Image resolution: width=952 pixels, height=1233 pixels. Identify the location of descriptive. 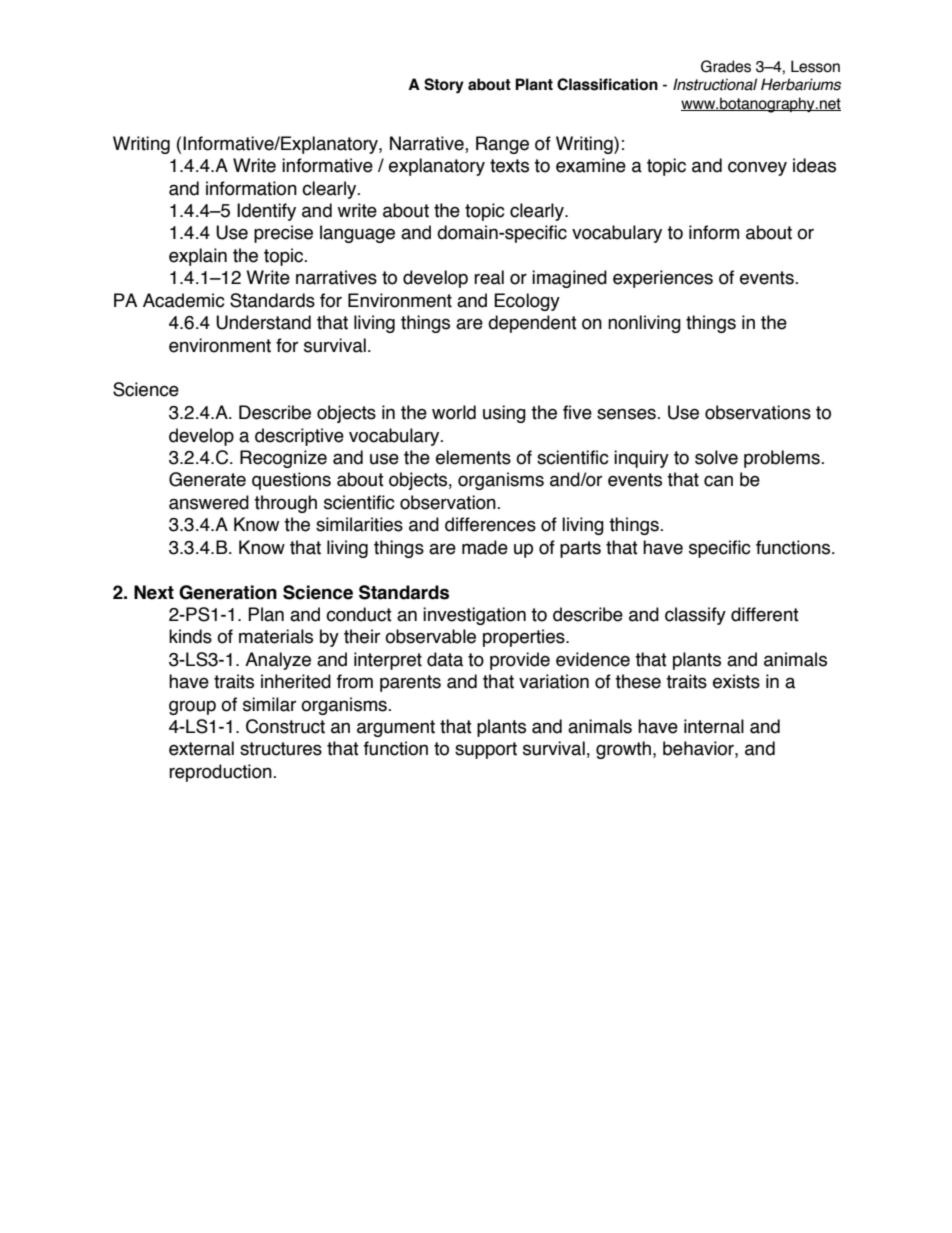
(299, 437).
